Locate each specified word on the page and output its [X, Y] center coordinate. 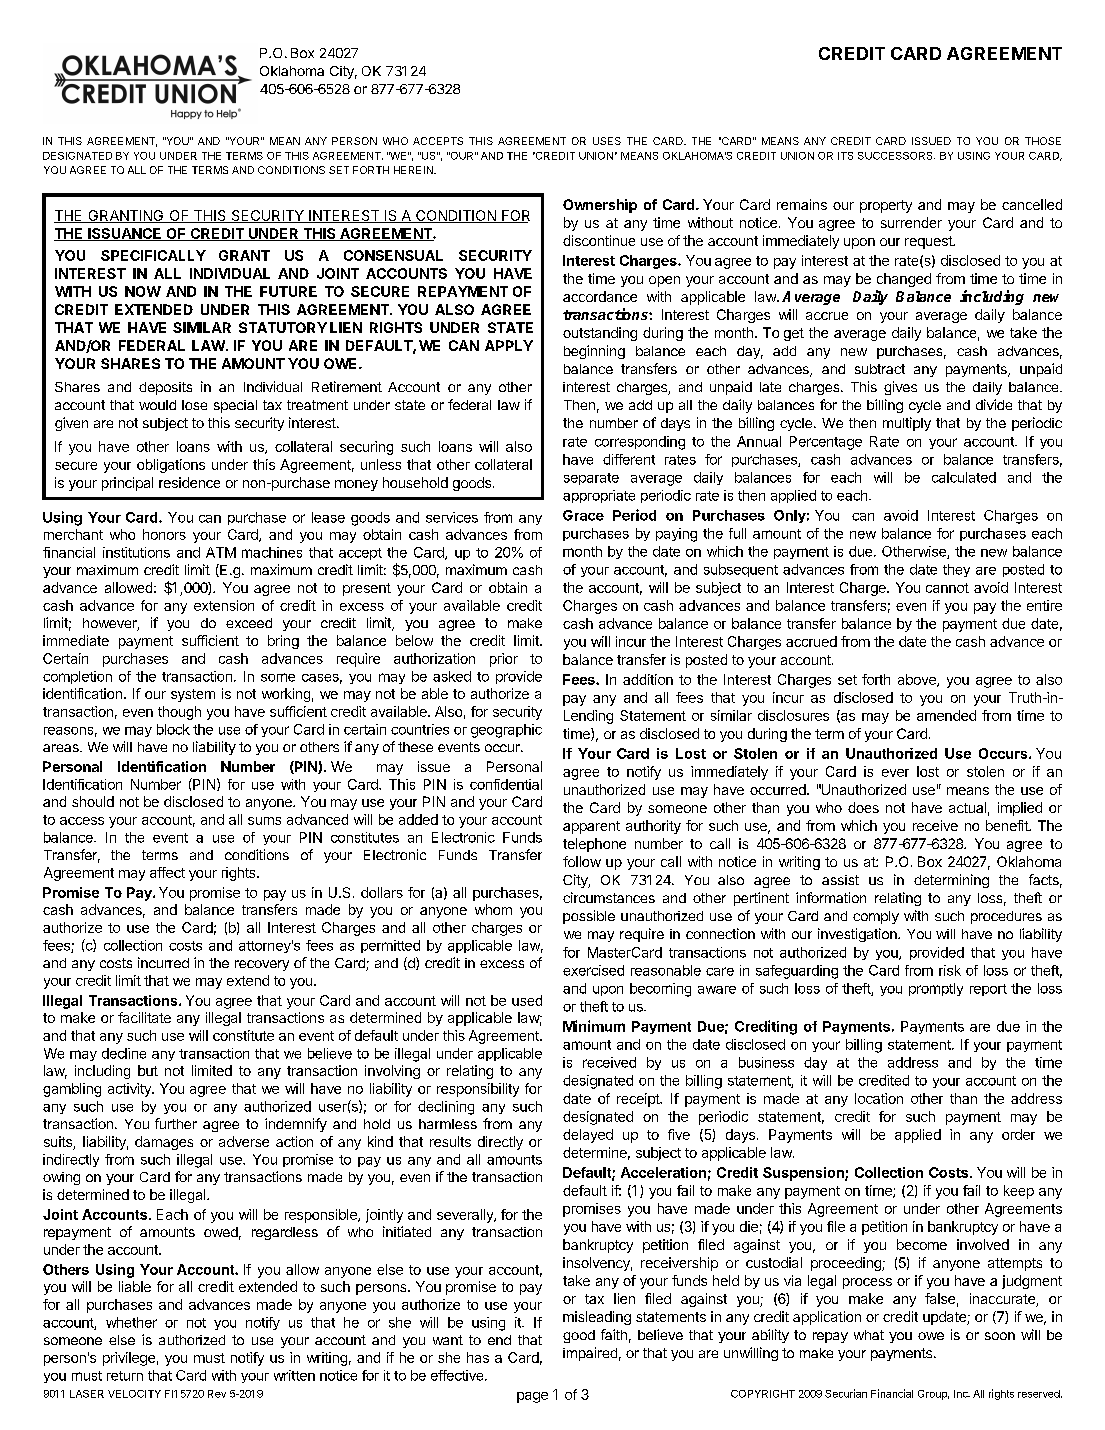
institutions [136, 552]
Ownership [600, 206]
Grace [583, 515]
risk [950, 970]
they [956, 570]
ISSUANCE [125, 234]
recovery [262, 965]
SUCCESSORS [896, 156]
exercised [593, 970]
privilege [129, 1359]
